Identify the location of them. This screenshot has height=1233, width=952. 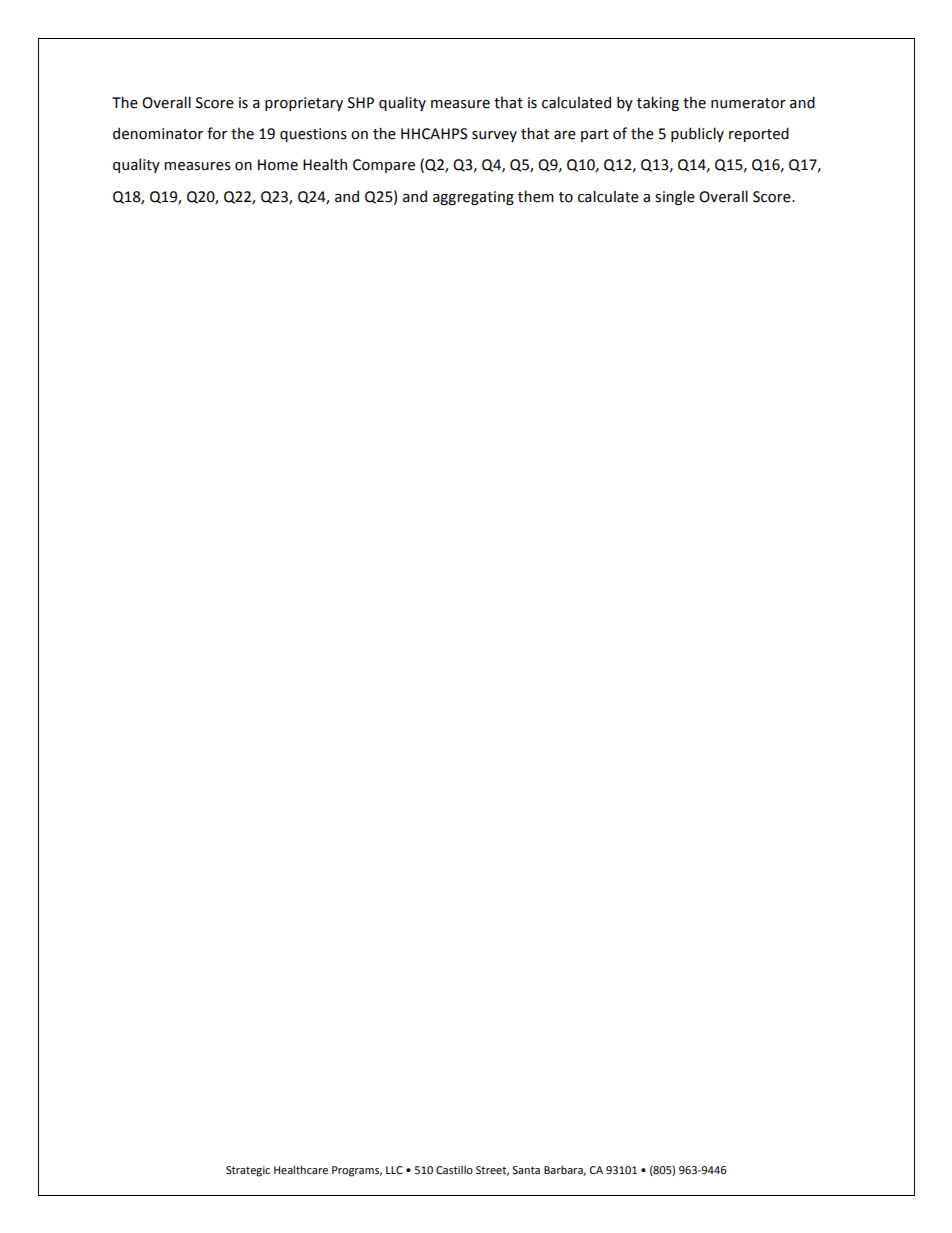
(536, 196).
